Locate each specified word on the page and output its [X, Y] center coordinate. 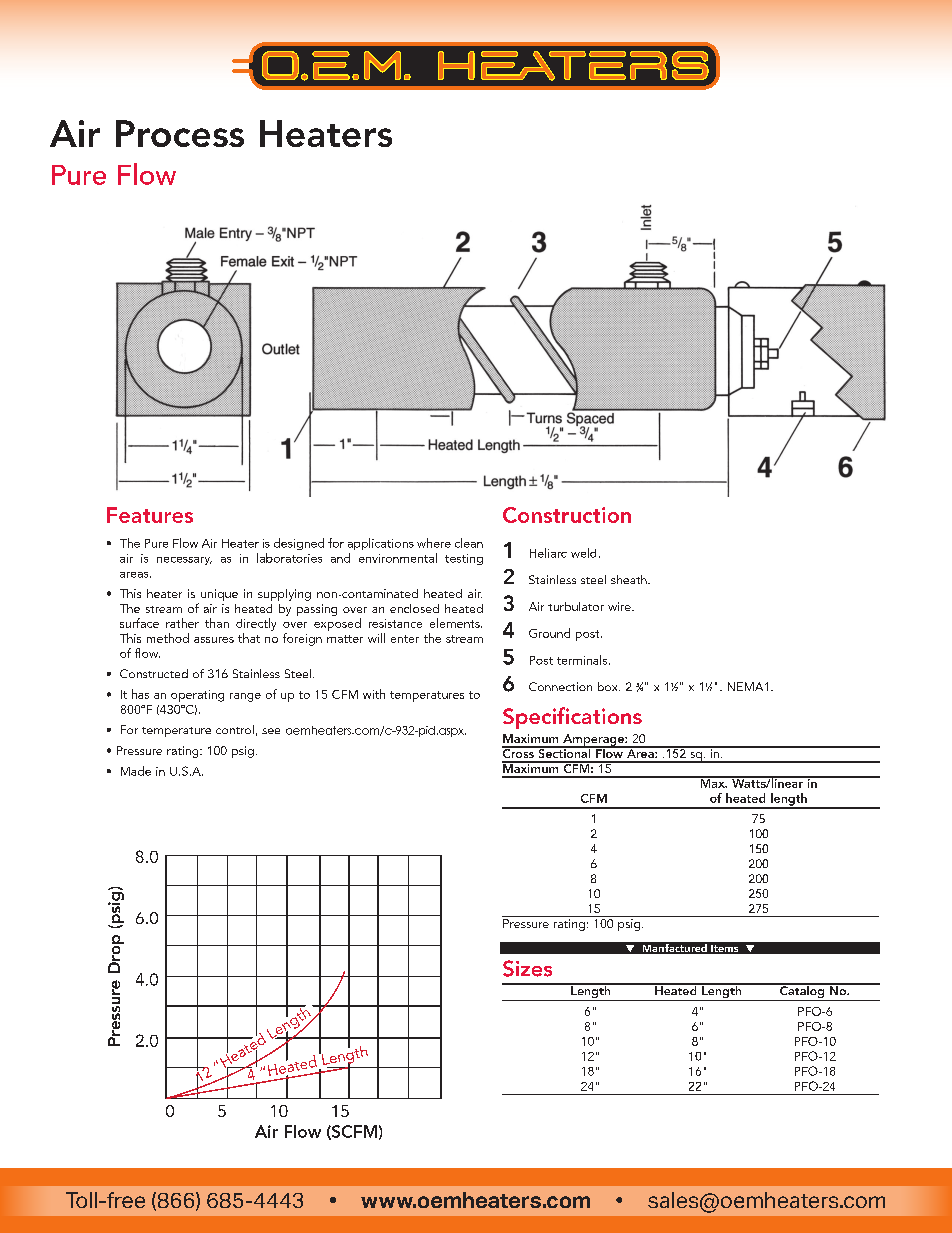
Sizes [527, 968]
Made [136, 771]
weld [583, 553]
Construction [567, 515]
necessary [184, 561]
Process [180, 133]
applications [381, 544]
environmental [398, 558]
